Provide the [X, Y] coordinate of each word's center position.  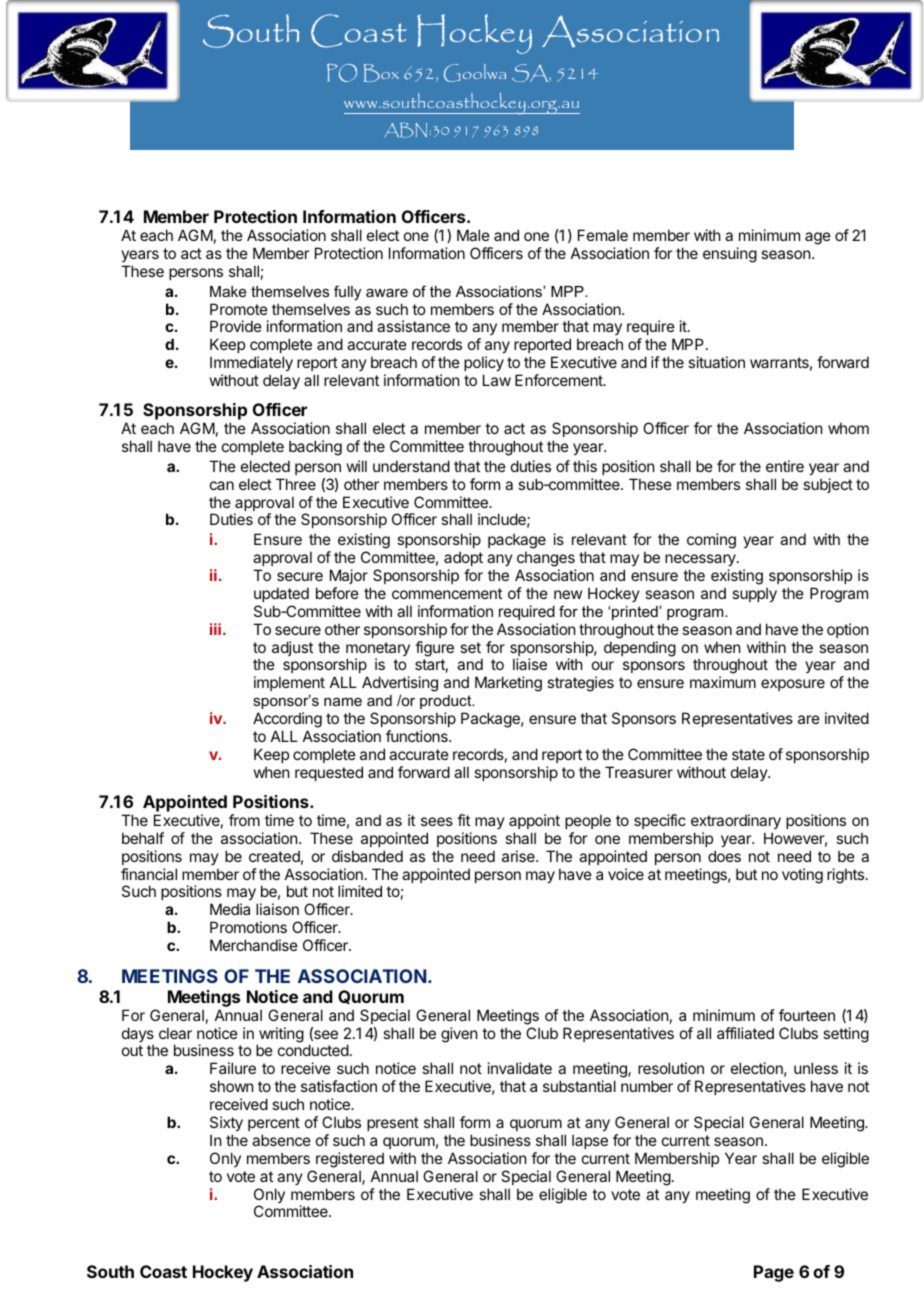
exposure [793, 685]
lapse [590, 1141]
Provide [236, 326]
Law [497, 380]
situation [716, 362]
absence [281, 1140]
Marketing [508, 684]
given [459, 1035]
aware [387, 293]
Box [381, 73]
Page [774, 1273]
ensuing [730, 255]
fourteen [807, 1015]
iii [215, 629]
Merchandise [254, 945]
